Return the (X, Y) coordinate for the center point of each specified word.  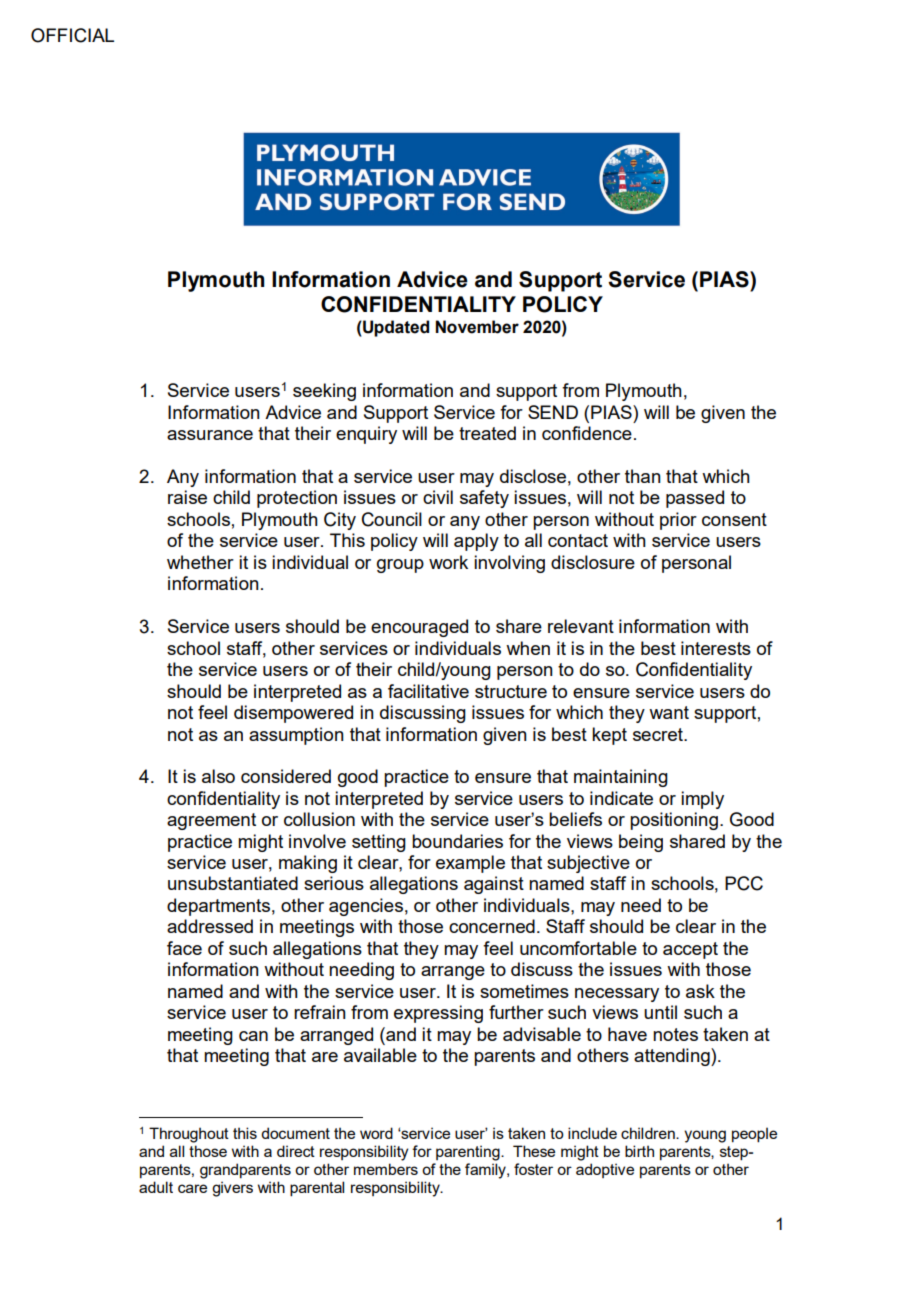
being (641, 843)
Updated (395, 328)
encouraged (419, 628)
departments (218, 907)
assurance (210, 435)
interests (716, 648)
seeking (324, 392)
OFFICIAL (72, 35)
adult (156, 1187)
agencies (366, 907)
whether (200, 562)
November (477, 327)
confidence (587, 433)
